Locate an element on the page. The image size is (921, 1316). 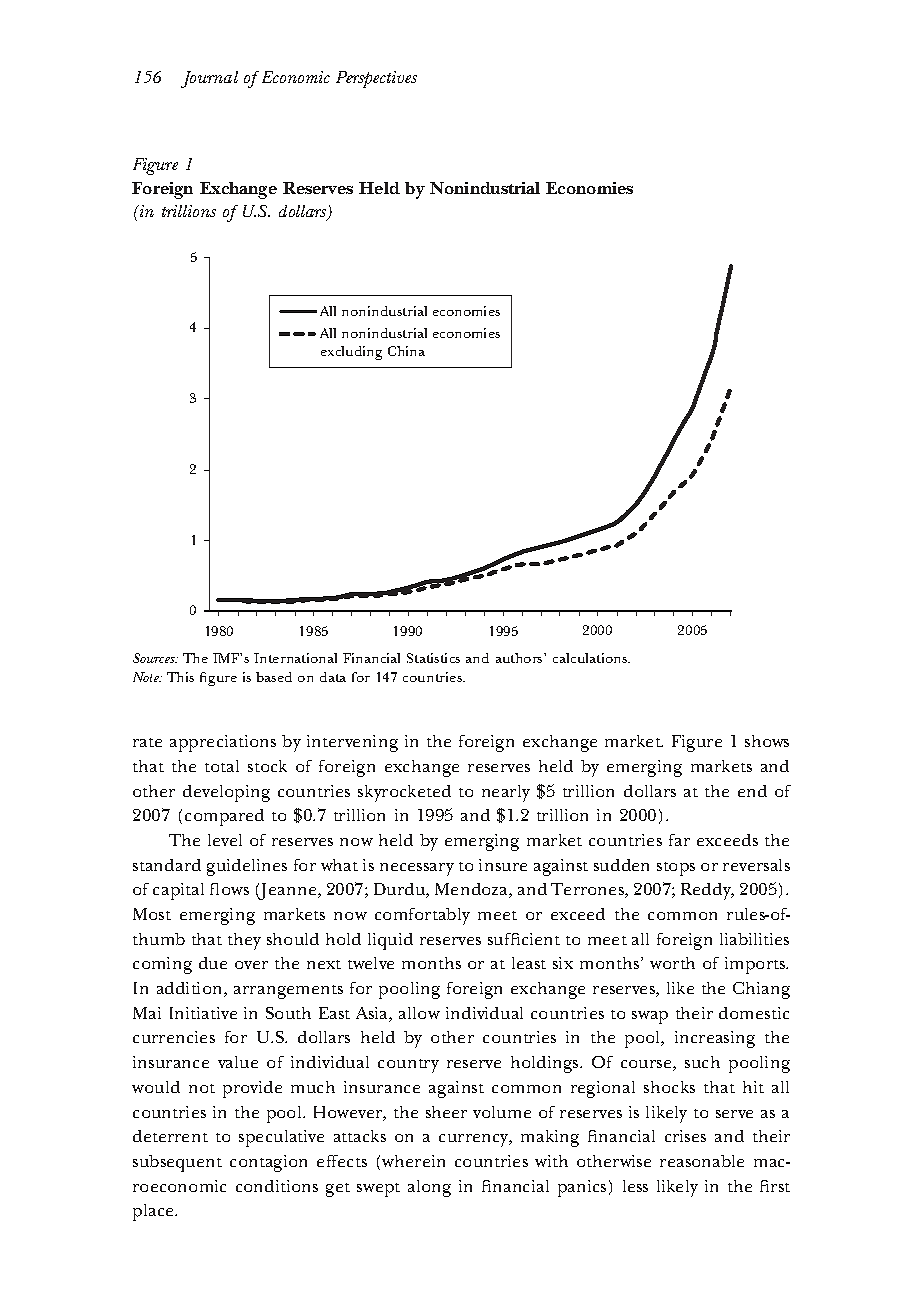
China is located at coordinates (406, 351).
